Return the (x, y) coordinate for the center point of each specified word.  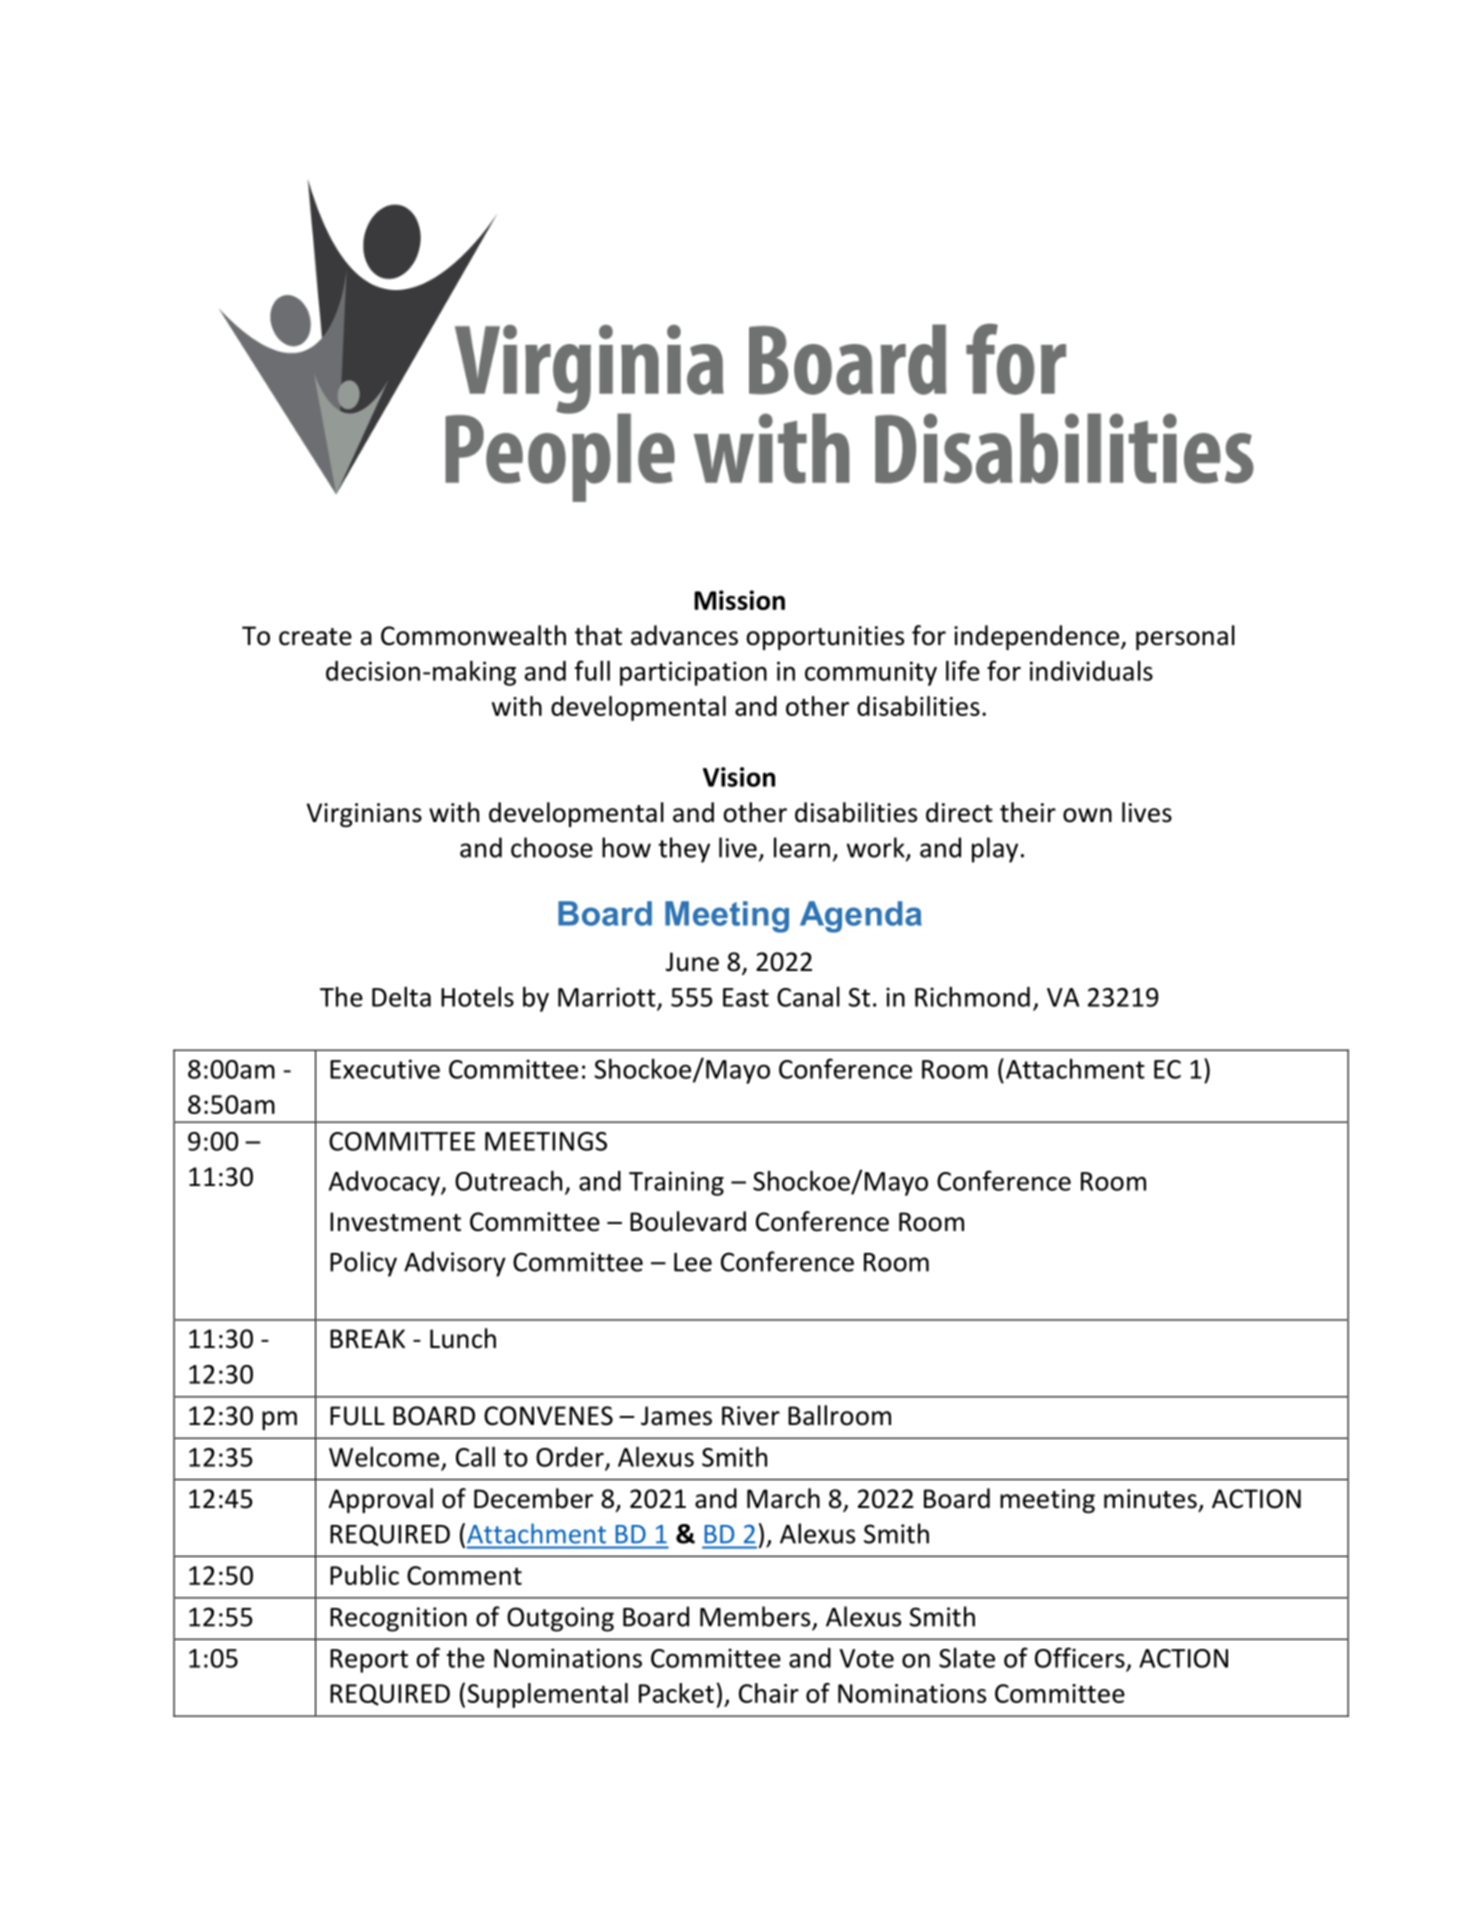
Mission (739, 600)
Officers (1080, 1657)
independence (1038, 637)
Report (369, 1661)
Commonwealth (473, 635)
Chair (769, 1693)
